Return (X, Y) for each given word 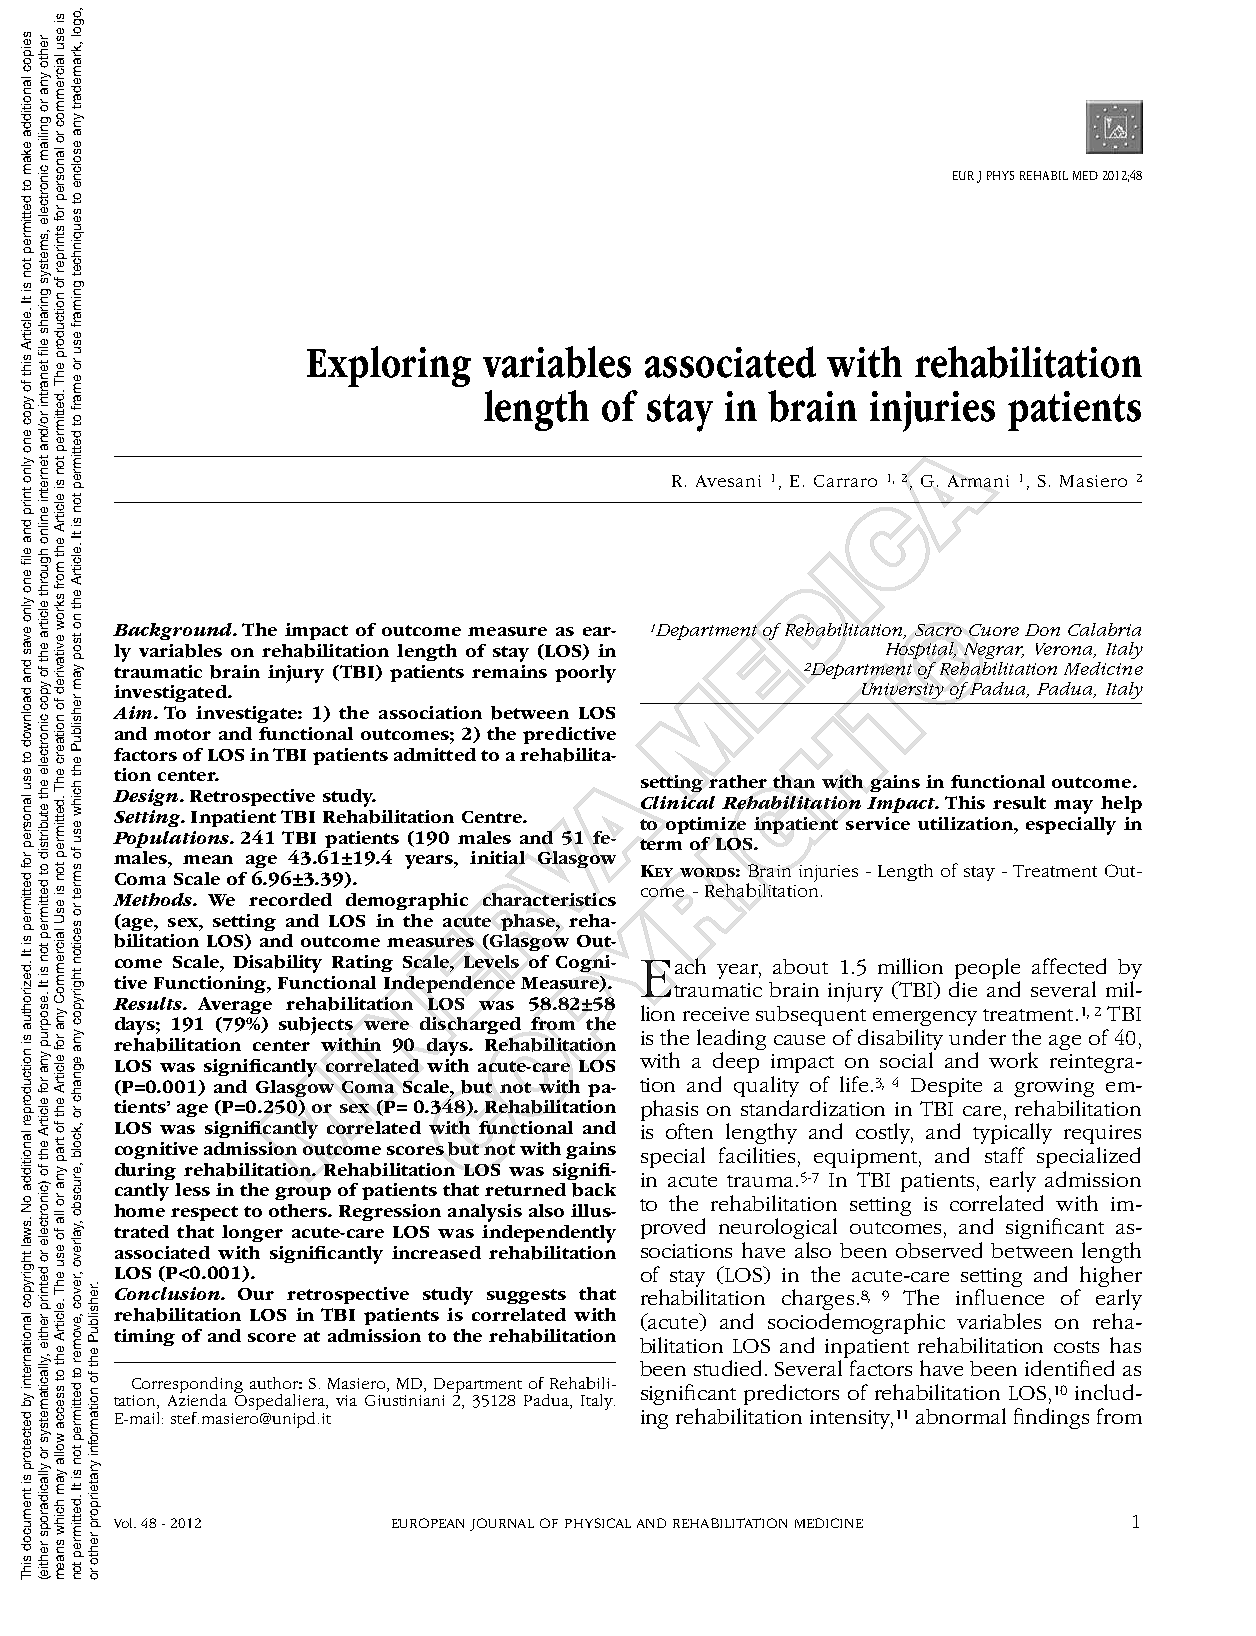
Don (1042, 630)
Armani (978, 481)
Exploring (389, 366)
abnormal (961, 1416)
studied (730, 1368)
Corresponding (187, 1386)
